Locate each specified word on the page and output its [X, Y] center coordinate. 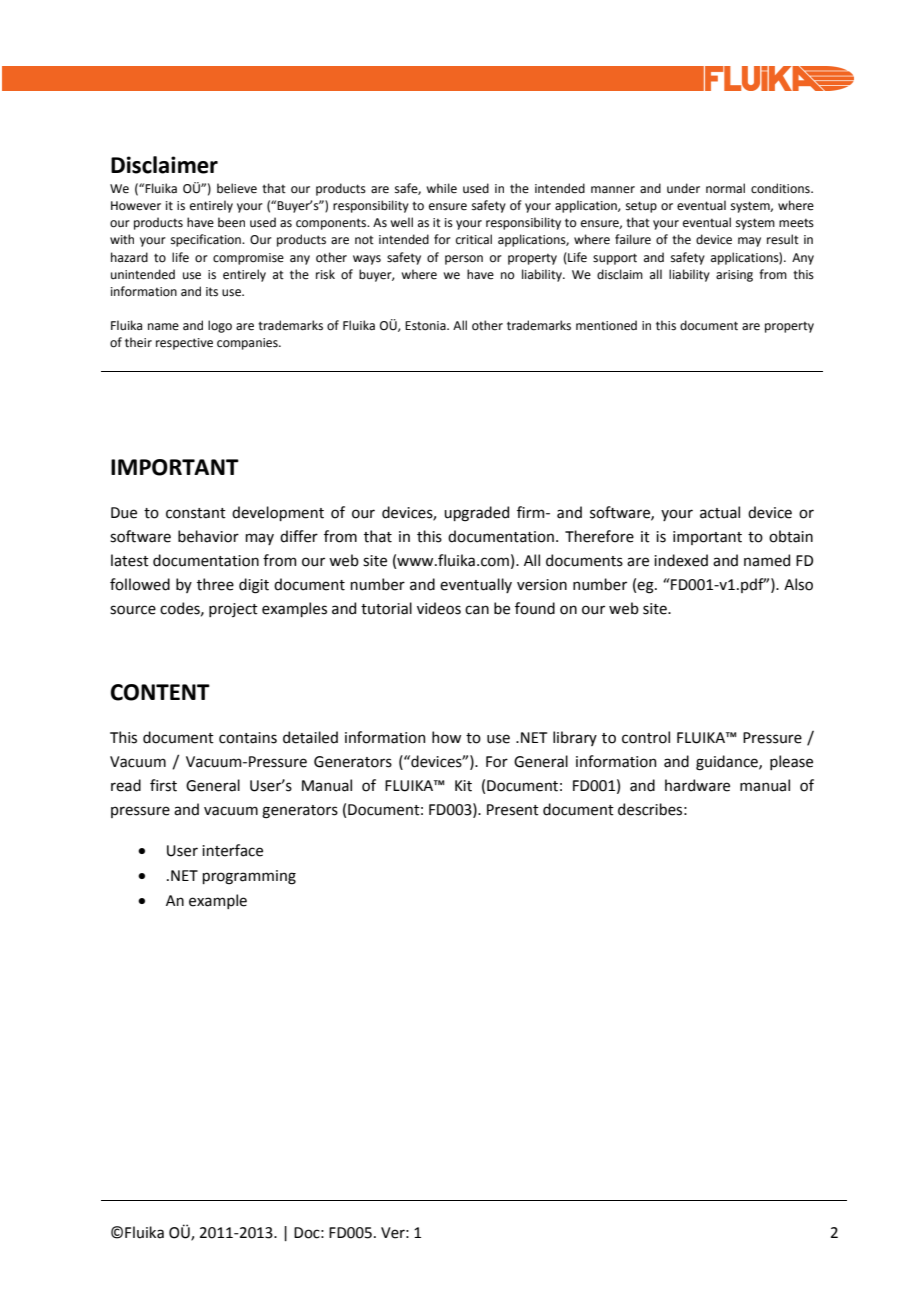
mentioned [606, 325]
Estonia [426, 326]
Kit [463, 786]
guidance [728, 763]
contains [248, 738]
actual [720, 512]
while [441, 188]
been [231, 222]
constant [196, 513]
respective [184, 344]
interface [232, 850]
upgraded [476, 514]
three [215, 584]
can [477, 610]
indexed [681, 560]
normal [725, 188]
